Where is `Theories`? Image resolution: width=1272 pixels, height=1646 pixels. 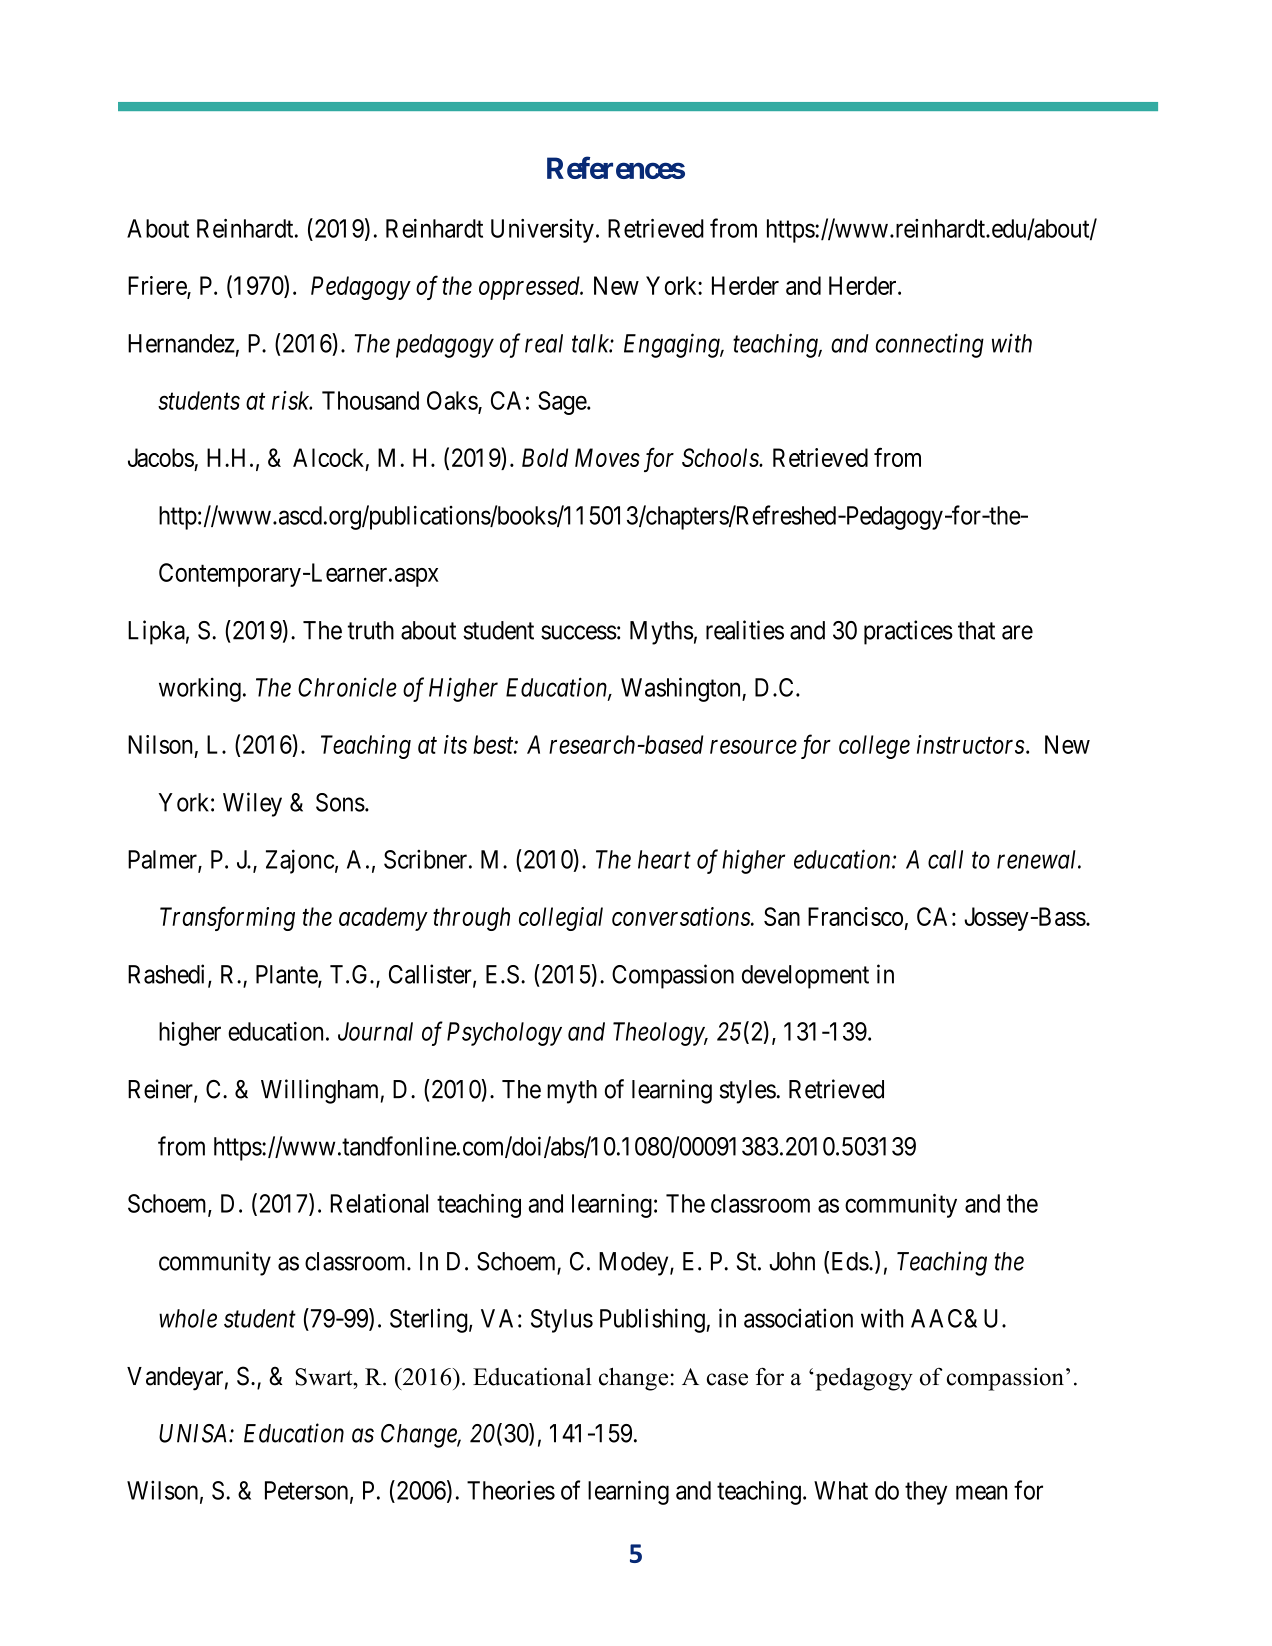 Theories is located at coordinates (511, 1490).
